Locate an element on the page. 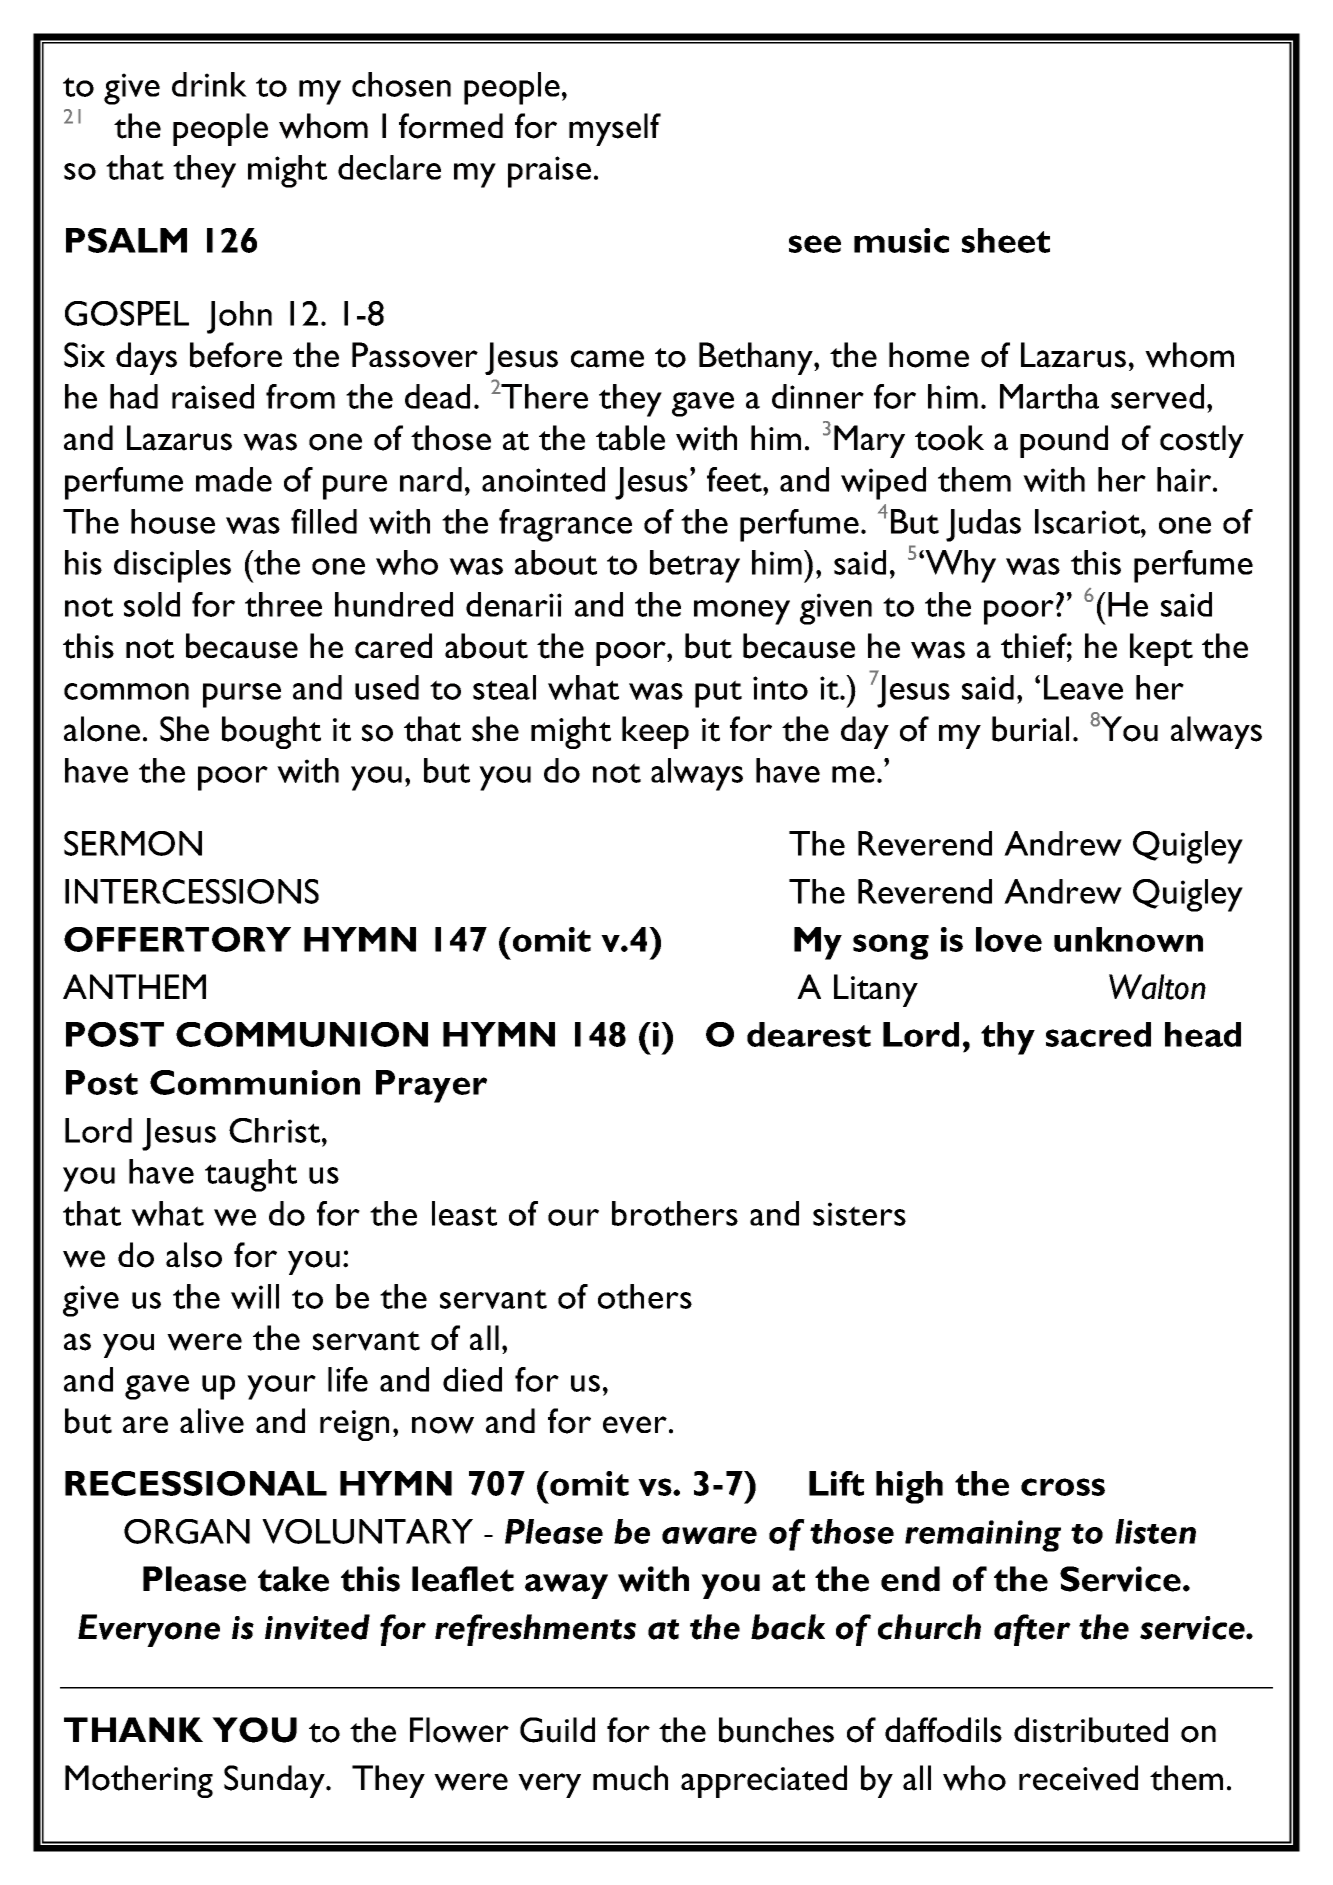 The height and width of the document is (1885, 1333). drink is located at coordinates (209, 84).
